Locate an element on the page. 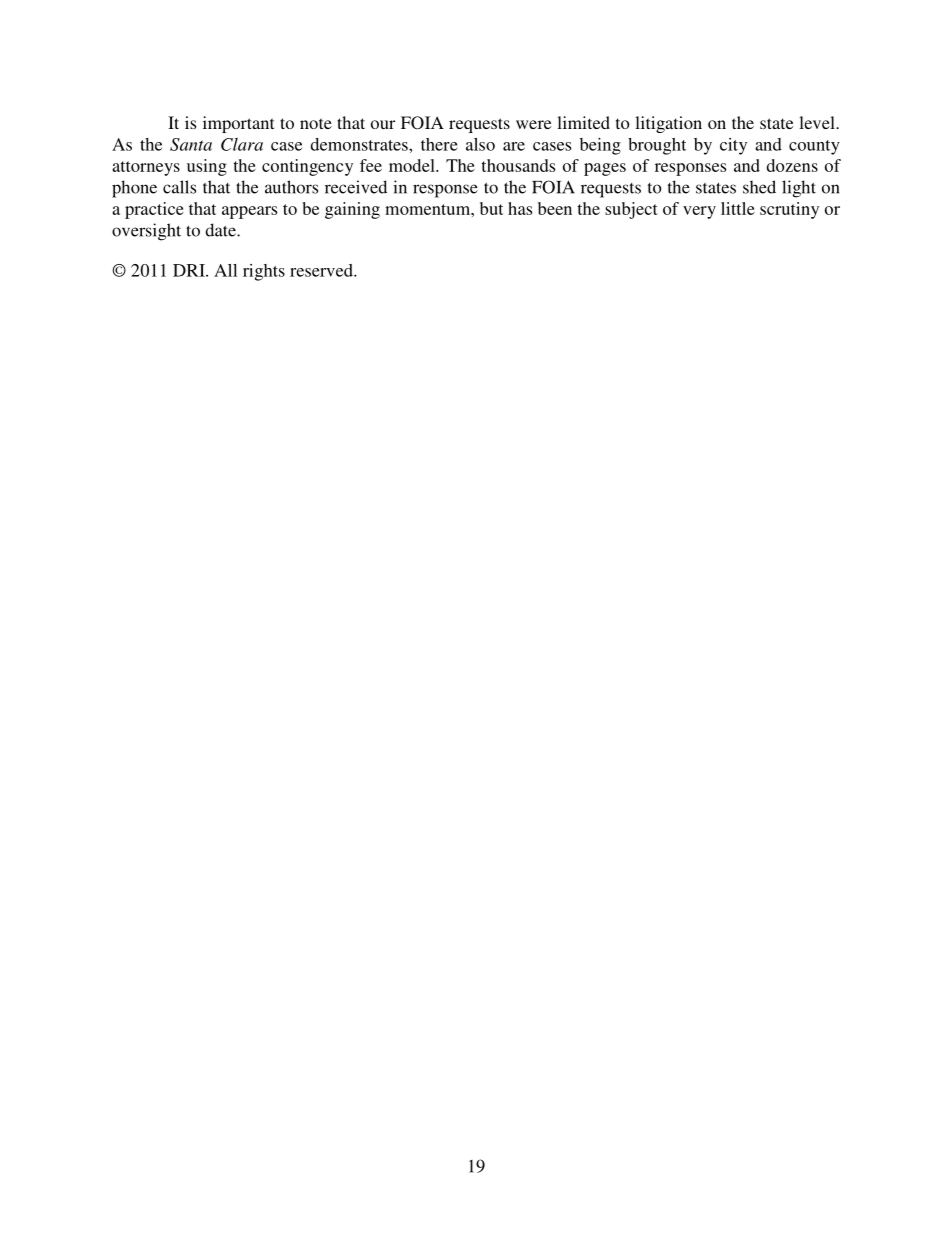  DRI is located at coordinates (190, 270).
